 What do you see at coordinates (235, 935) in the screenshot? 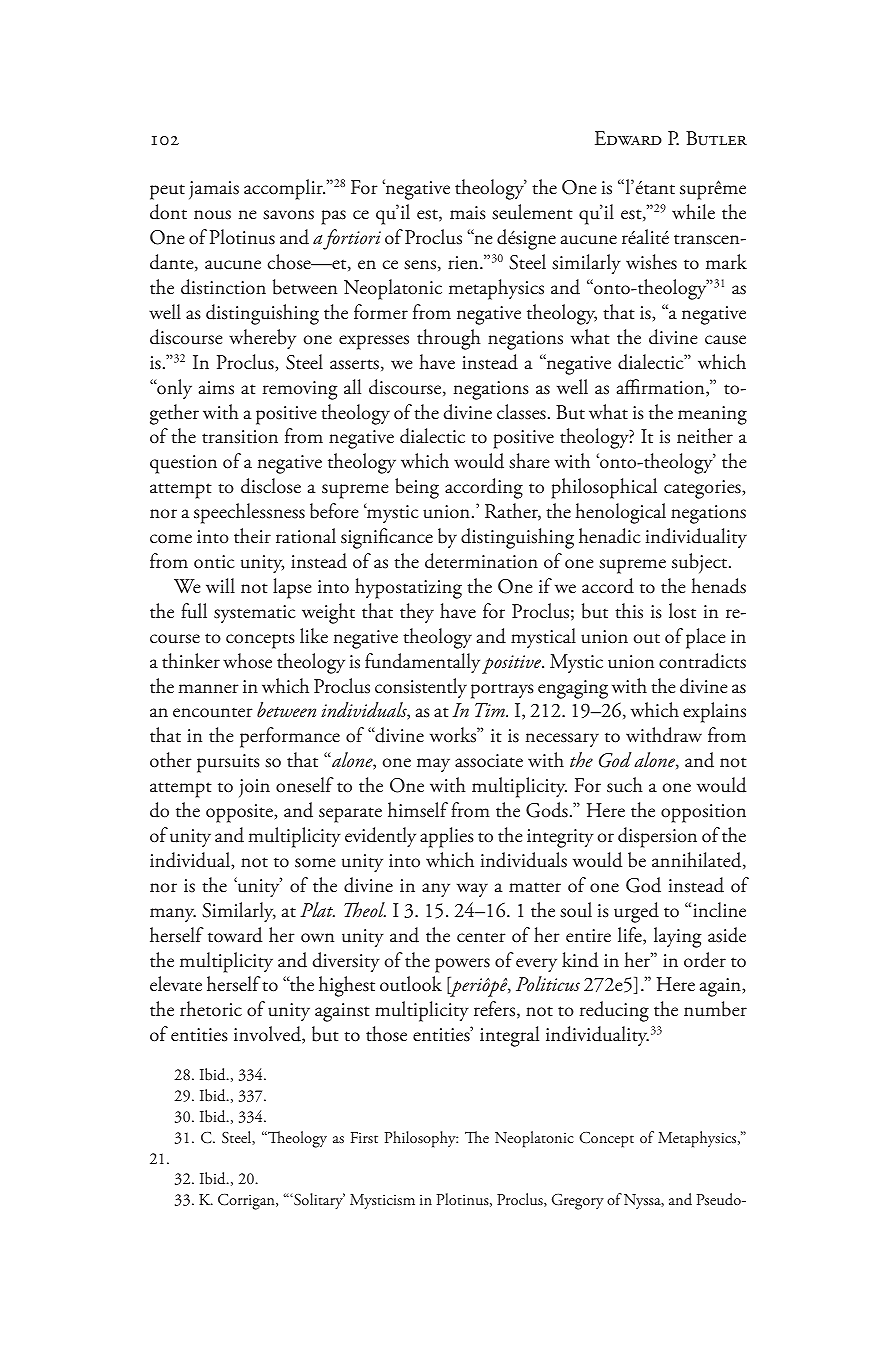
I see `toward` at bounding box center [235, 935].
